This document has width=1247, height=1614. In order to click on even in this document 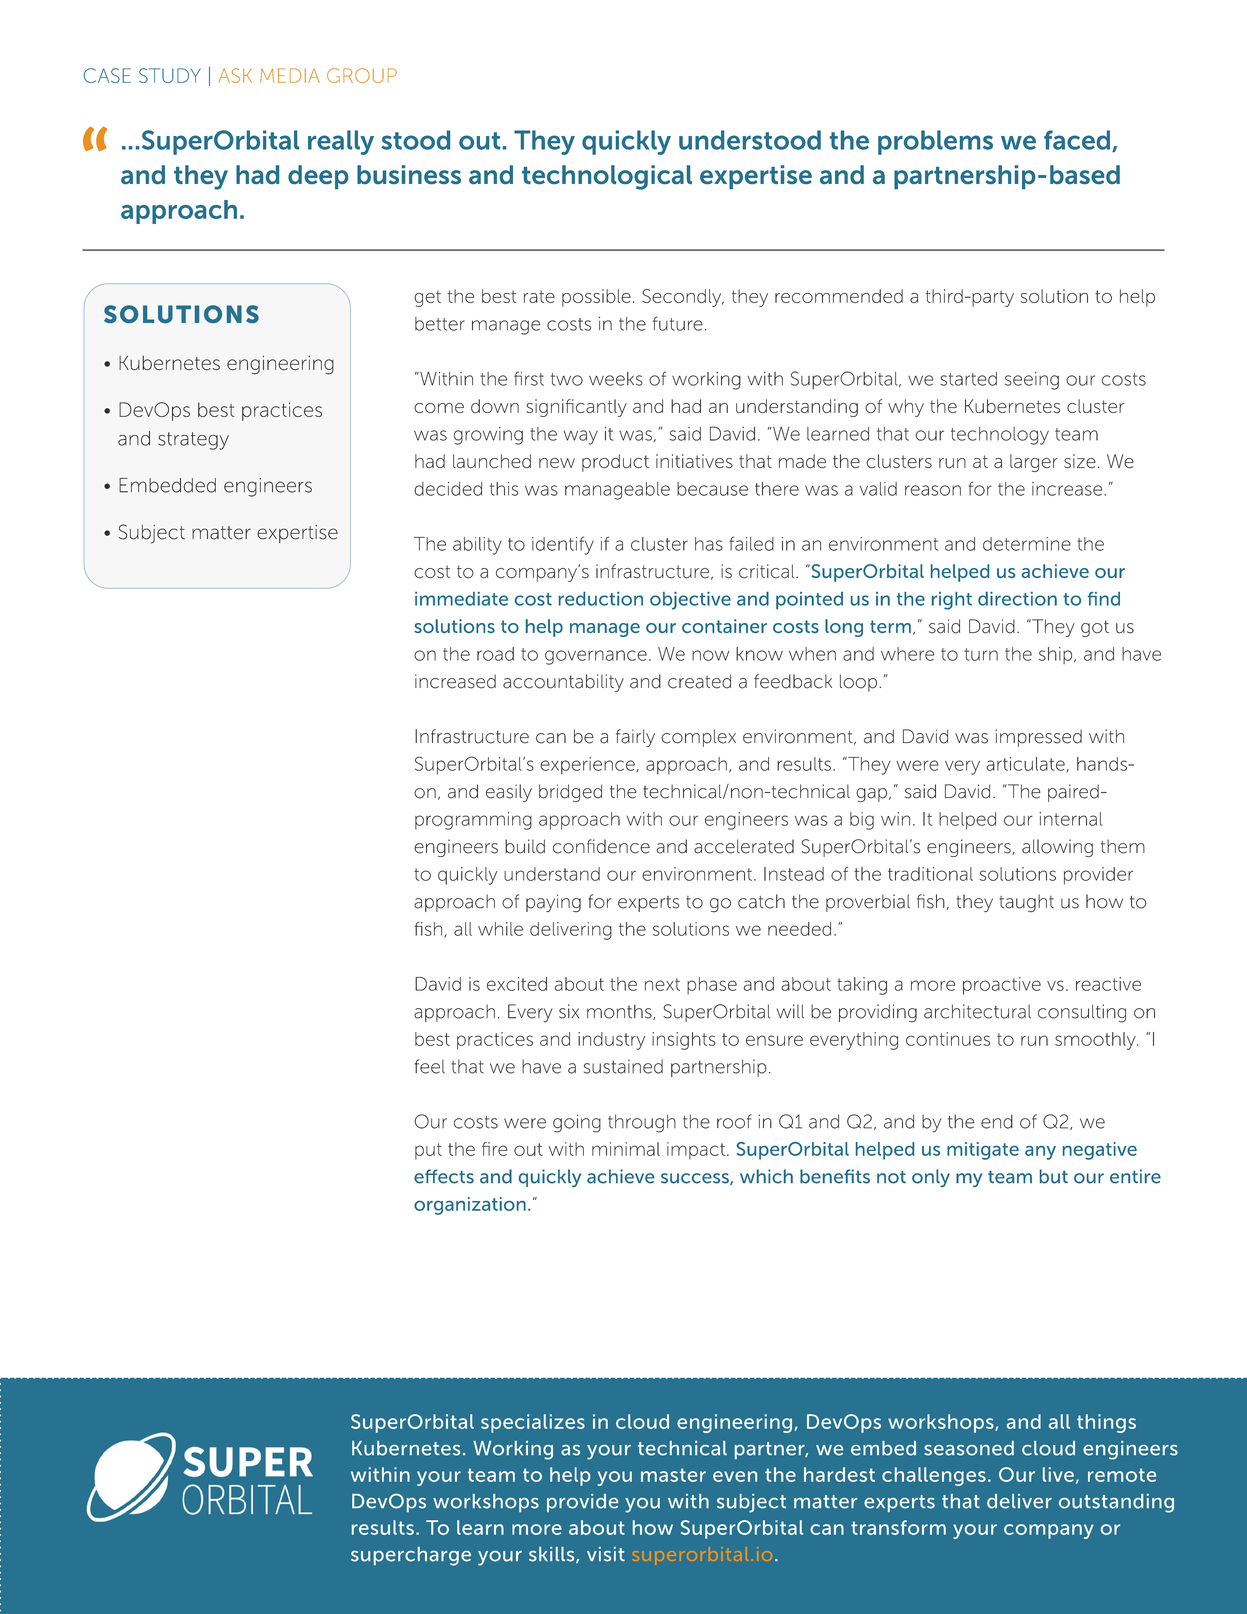, I will do `click(735, 1476)`.
